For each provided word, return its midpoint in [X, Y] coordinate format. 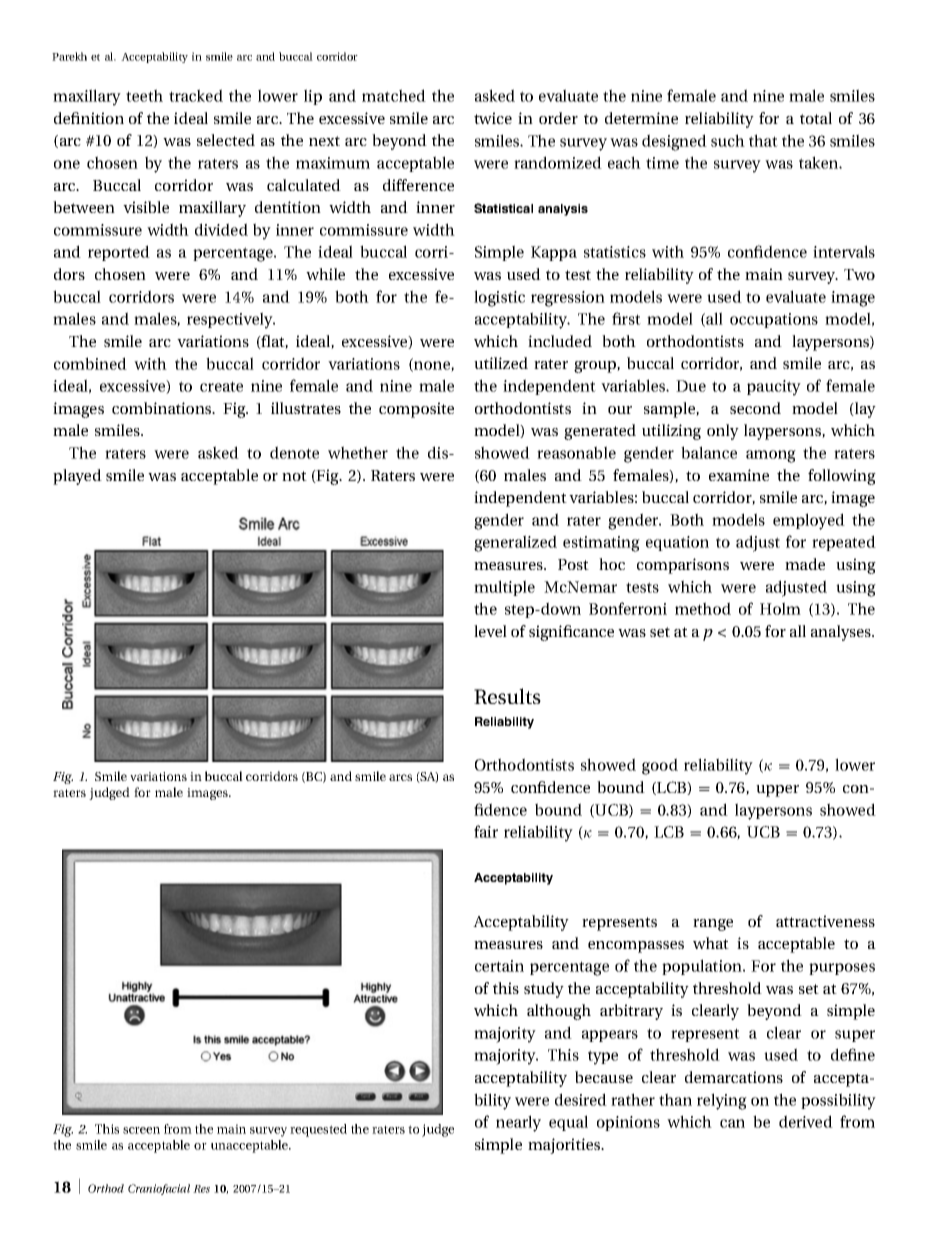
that [763, 140]
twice [493, 118]
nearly [518, 1123]
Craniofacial [159, 1189]
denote [294, 452]
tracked [196, 95]
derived [806, 1121]
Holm [780, 608]
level [490, 631]
